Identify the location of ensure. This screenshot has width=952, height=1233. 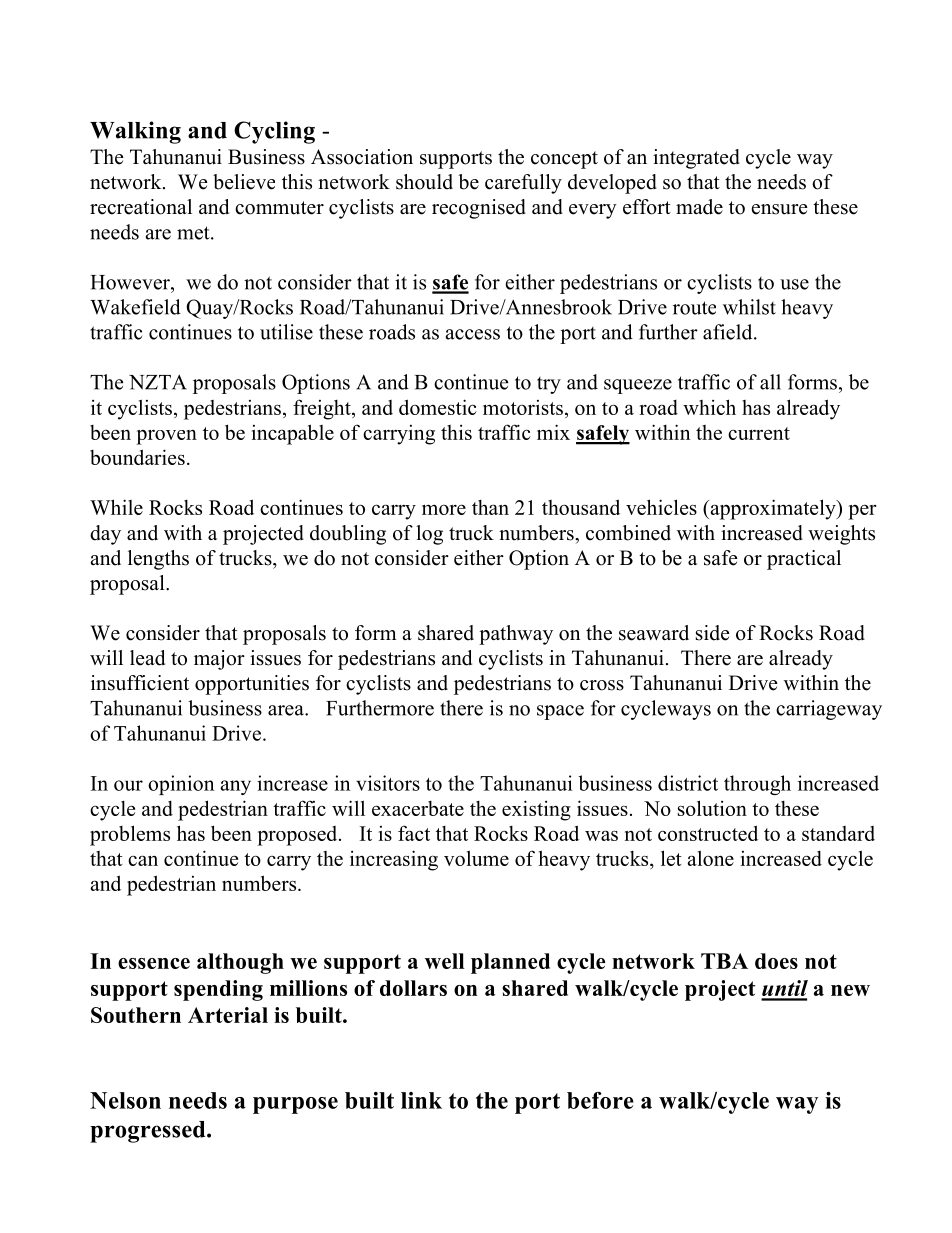
(780, 209).
